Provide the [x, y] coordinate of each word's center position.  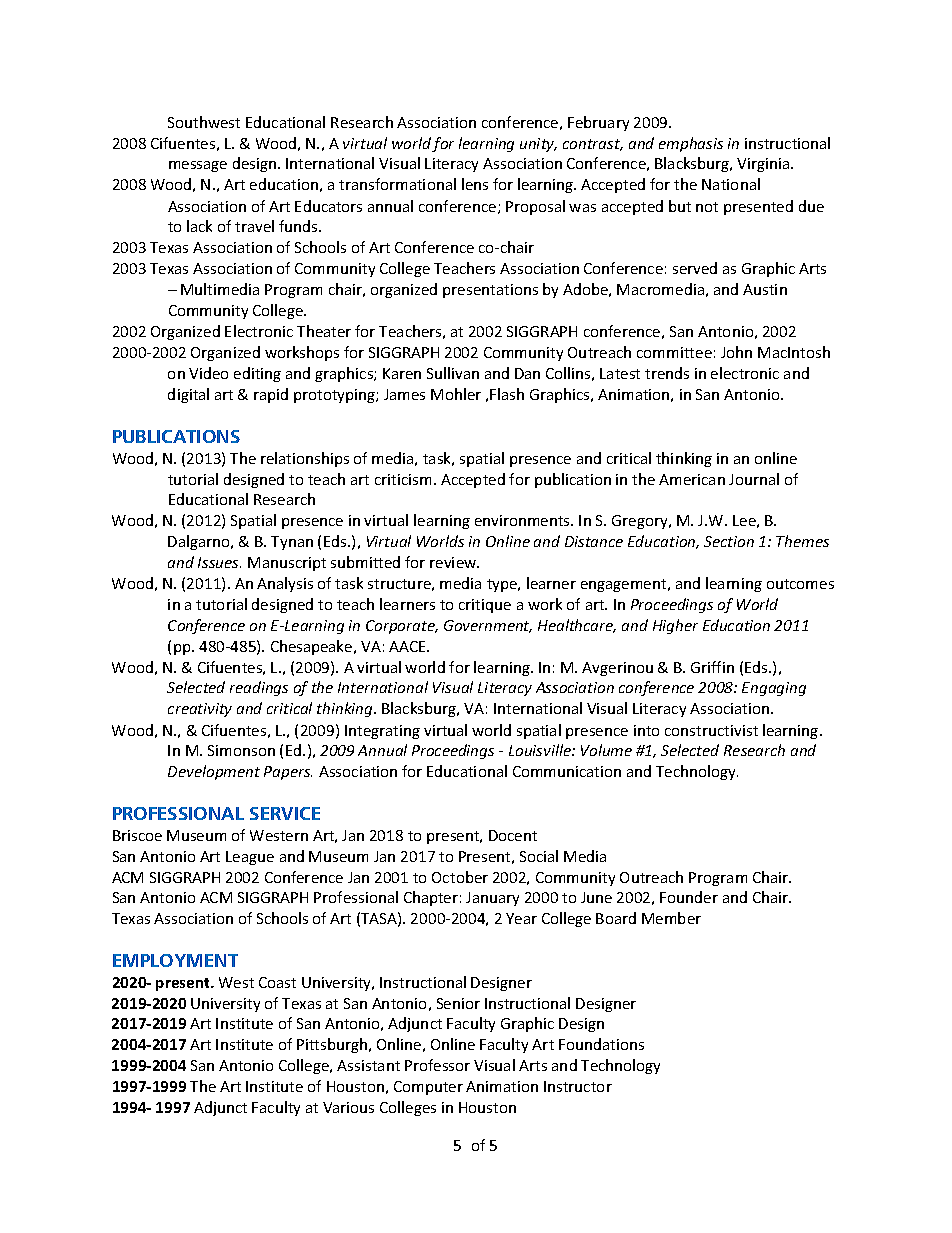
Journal [754, 479]
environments [523, 520]
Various [348, 1107]
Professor [437, 1065]
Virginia [764, 165]
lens [475, 184]
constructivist [711, 730]
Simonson [241, 750]
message [198, 166]
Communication [567, 771]
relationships [305, 459]
